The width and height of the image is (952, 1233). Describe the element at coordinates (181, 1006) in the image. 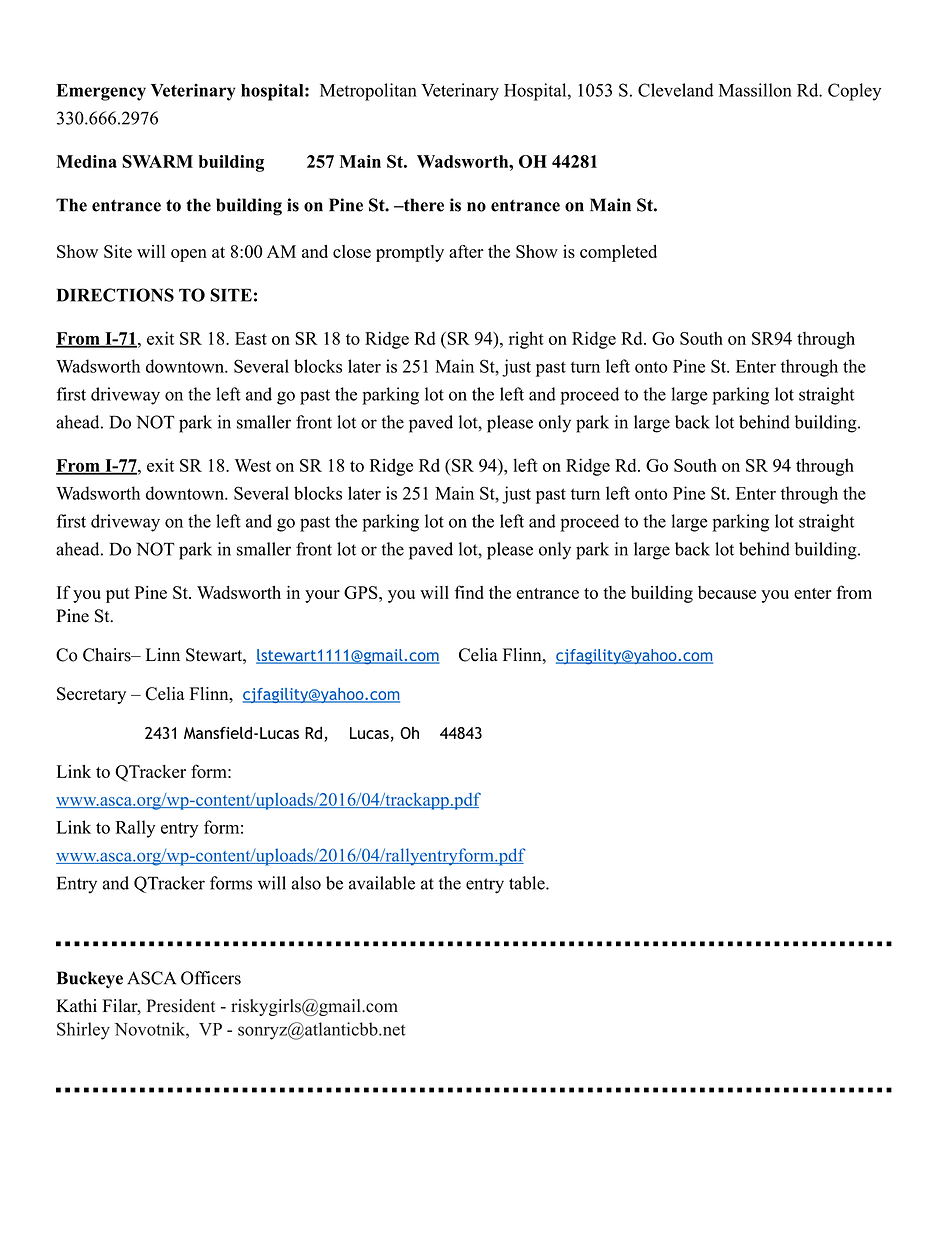

I see `President` at that location.
